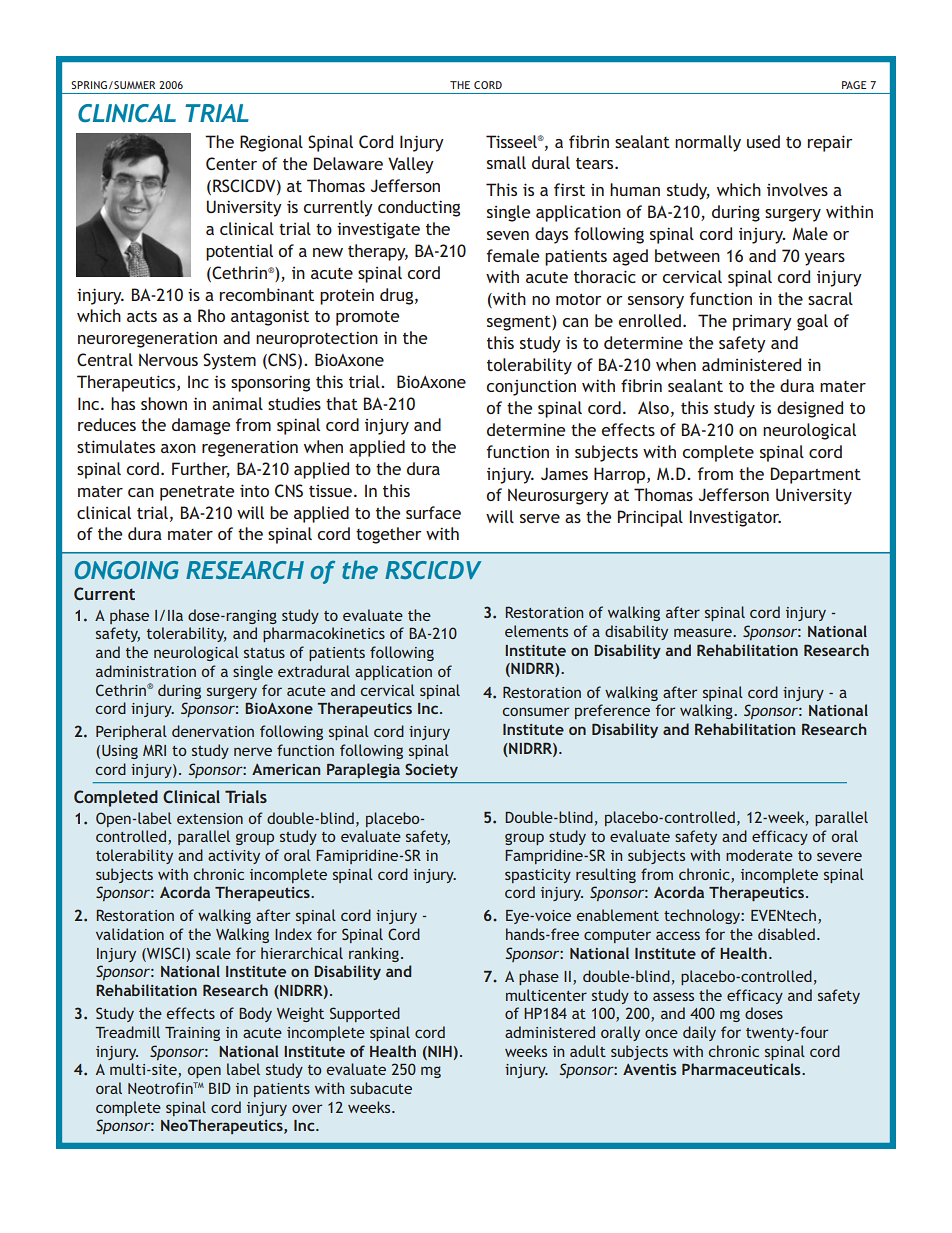 Image resolution: width=952 pixels, height=1233 pixels. What do you see at coordinates (220, 1088) in the image?
I see `BID` at bounding box center [220, 1088].
